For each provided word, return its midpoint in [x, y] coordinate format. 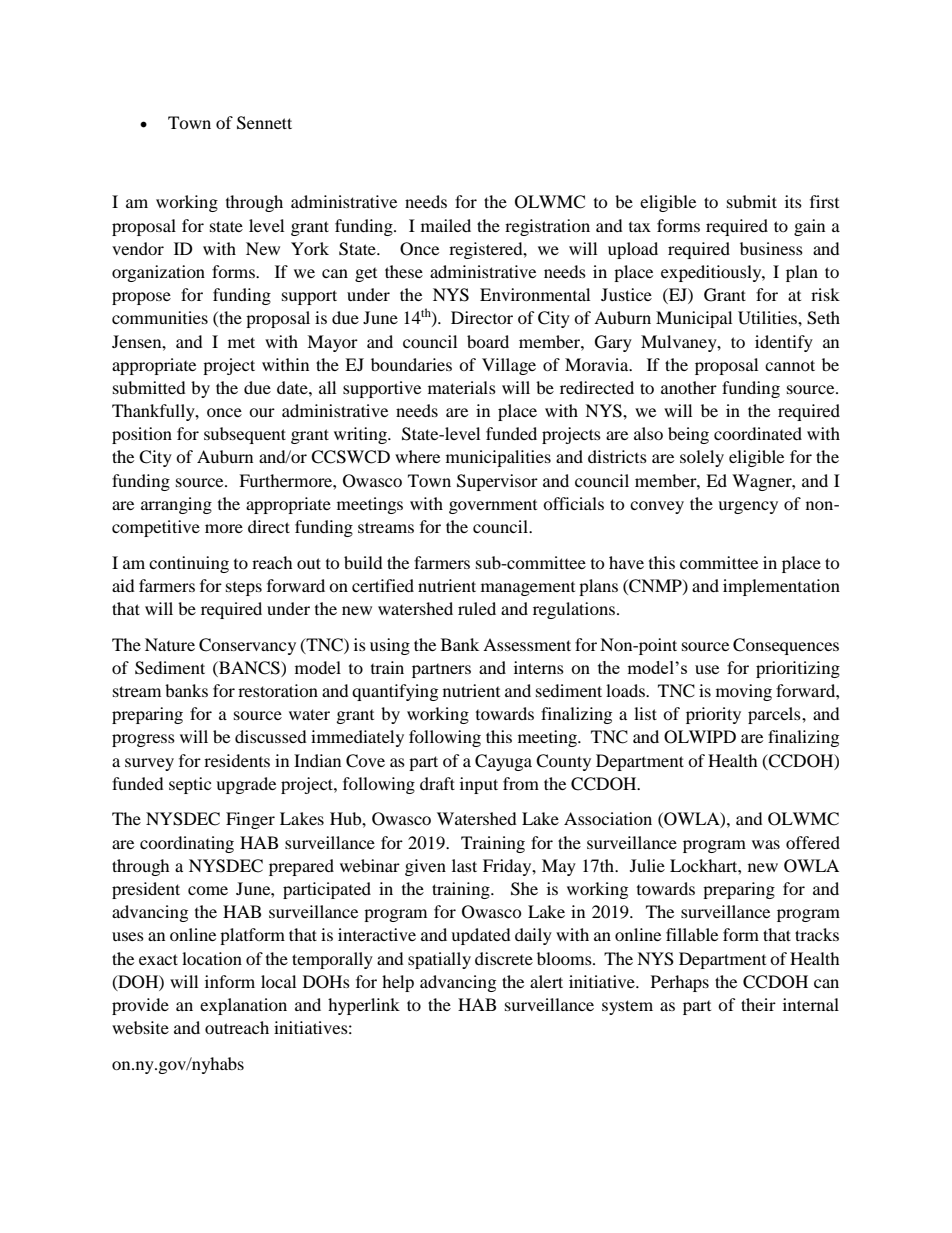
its [793, 201]
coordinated [758, 433]
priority [713, 715]
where [417, 456]
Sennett [264, 123]
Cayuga [503, 762]
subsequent [245, 435]
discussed [271, 736]
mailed [446, 225]
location [212, 958]
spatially [439, 960]
